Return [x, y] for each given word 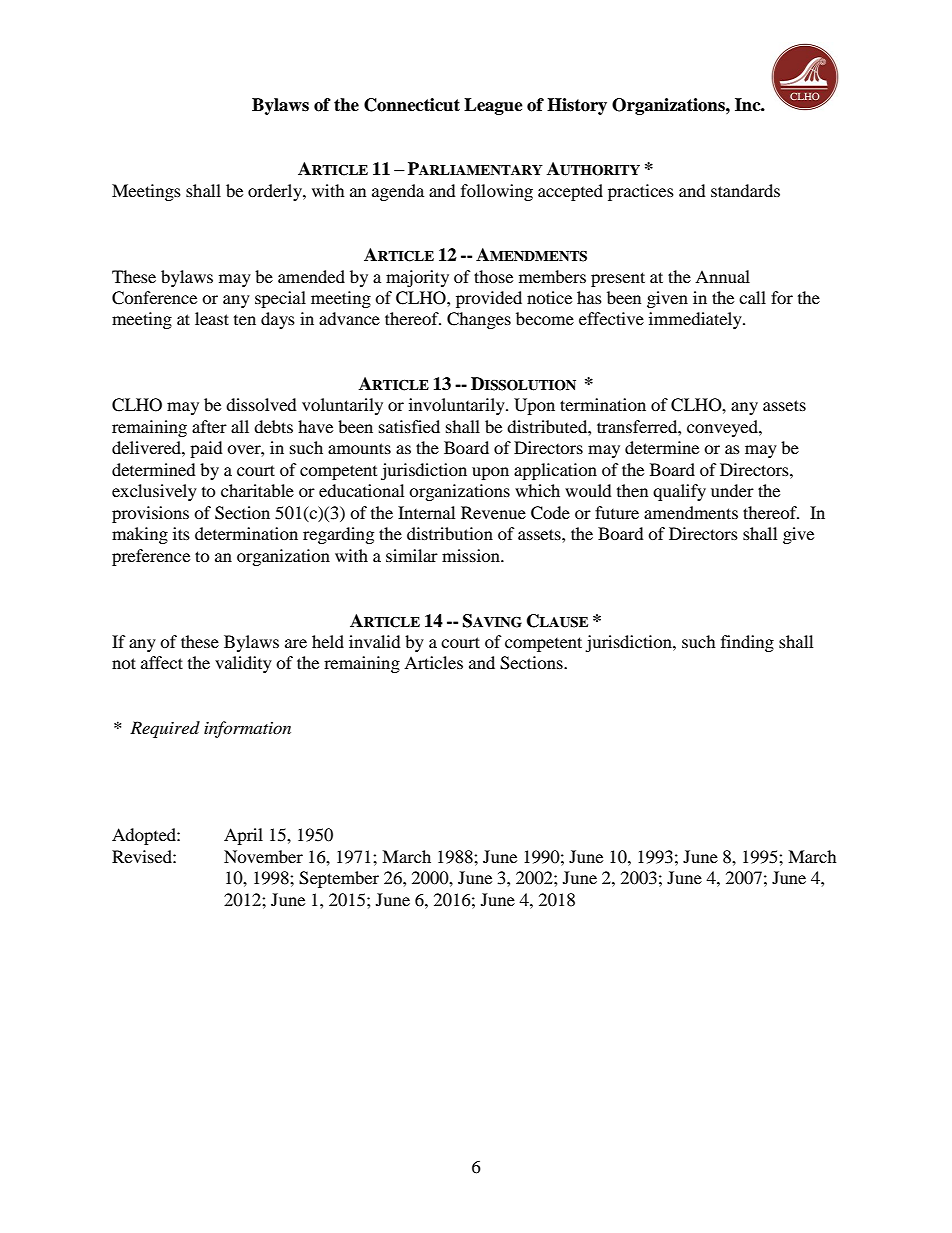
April [243, 836]
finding [747, 643]
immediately [696, 320]
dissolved [261, 404]
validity [243, 664]
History [577, 106]
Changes [479, 320]
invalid [375, 641]
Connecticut [412, 105]
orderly [276, 192]
